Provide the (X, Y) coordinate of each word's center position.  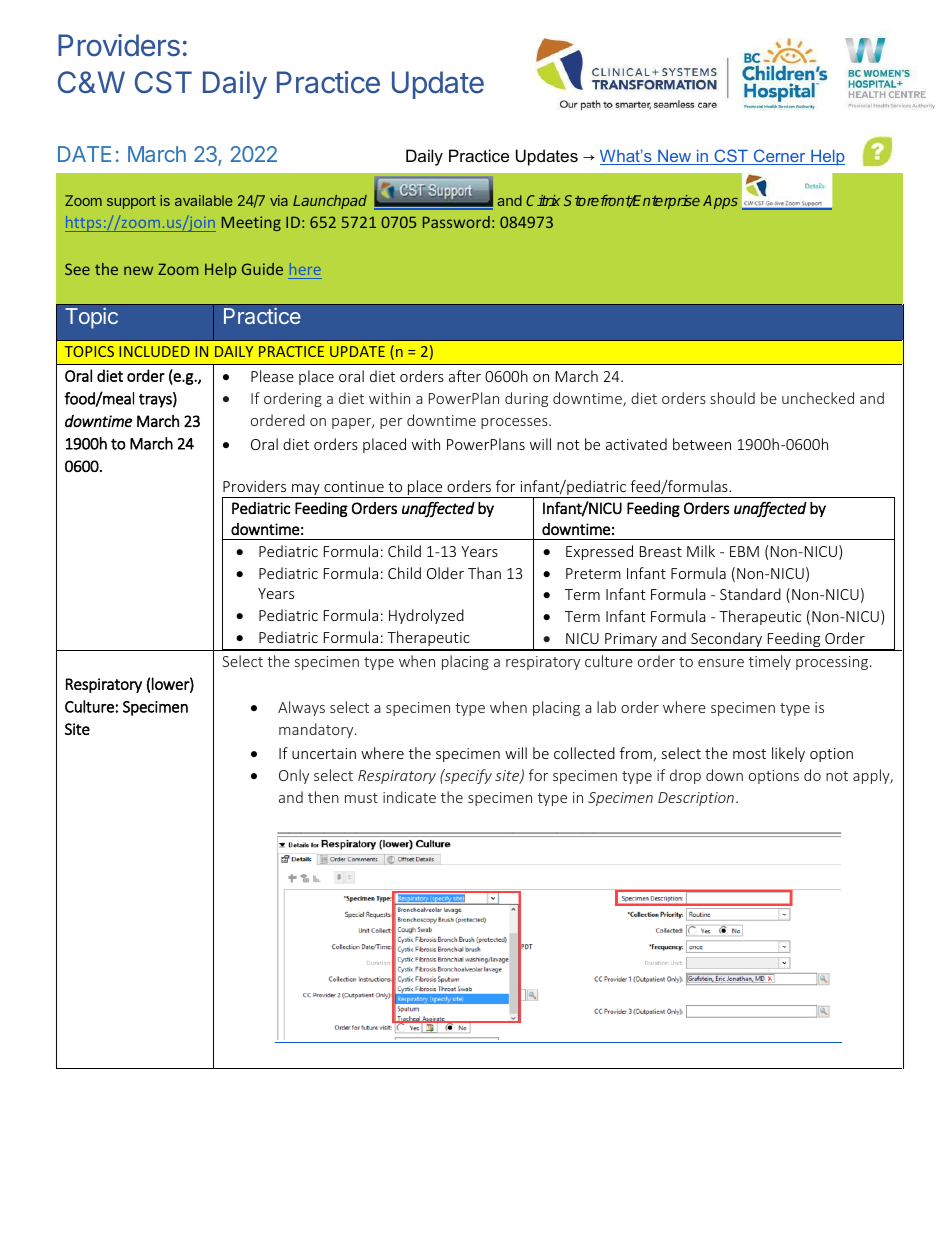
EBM (744, 551)
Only (294, 776)
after (465, 376)
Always (301, 708)
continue (354, 486)
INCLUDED (154, 351)
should (732, 398)
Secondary (727, 641)
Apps (720, 202)
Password (456, 222)
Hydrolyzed (426, 616)
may (306, 491)
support (131, 202)
